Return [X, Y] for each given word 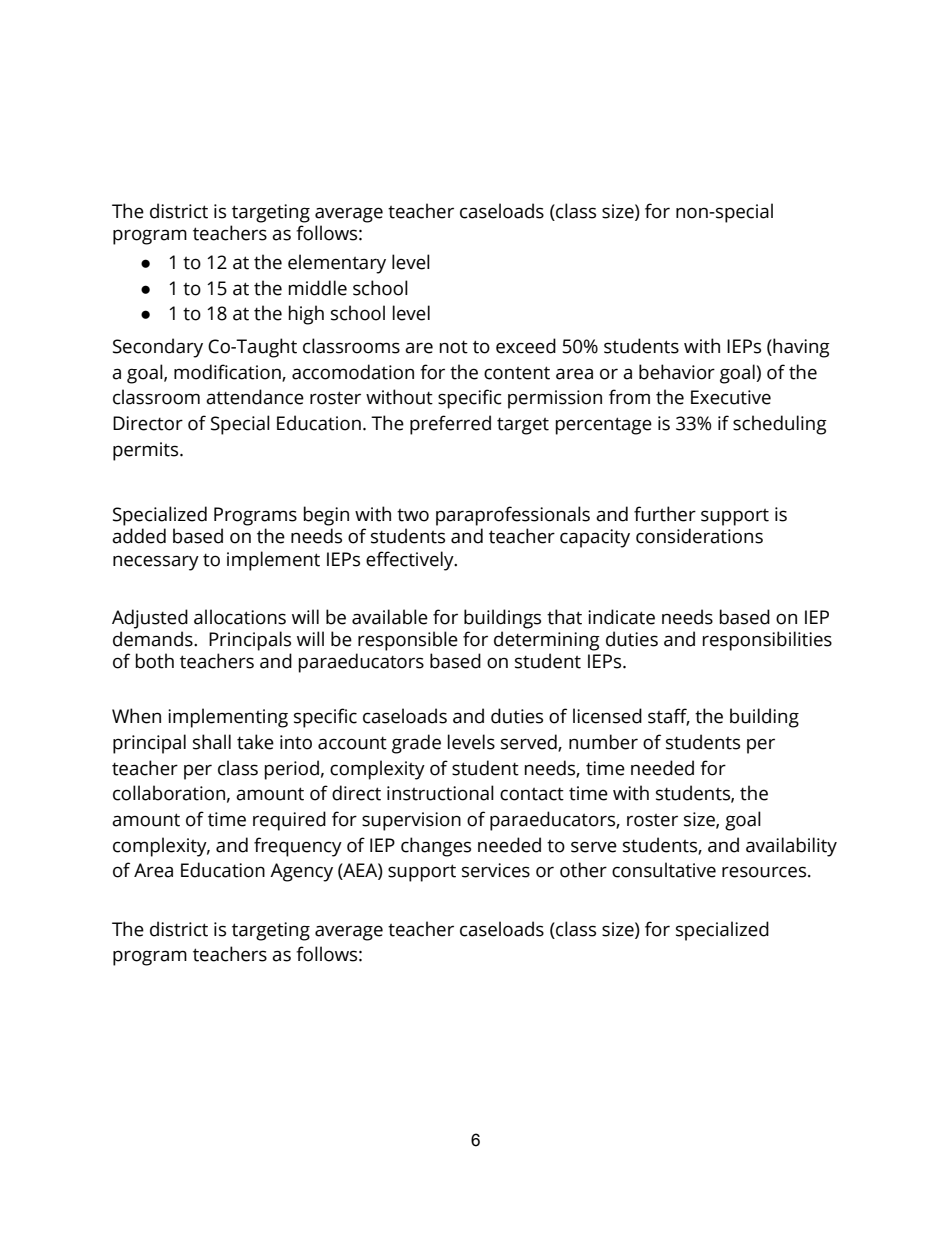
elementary [337, 264]
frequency [298, 847]
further [665, 514]
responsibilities [767, 641]
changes [436, 847]
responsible [408, 641]
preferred [450, 425]
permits [147, 451]
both [155, 661]
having [800, 348]
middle [318, 288]
